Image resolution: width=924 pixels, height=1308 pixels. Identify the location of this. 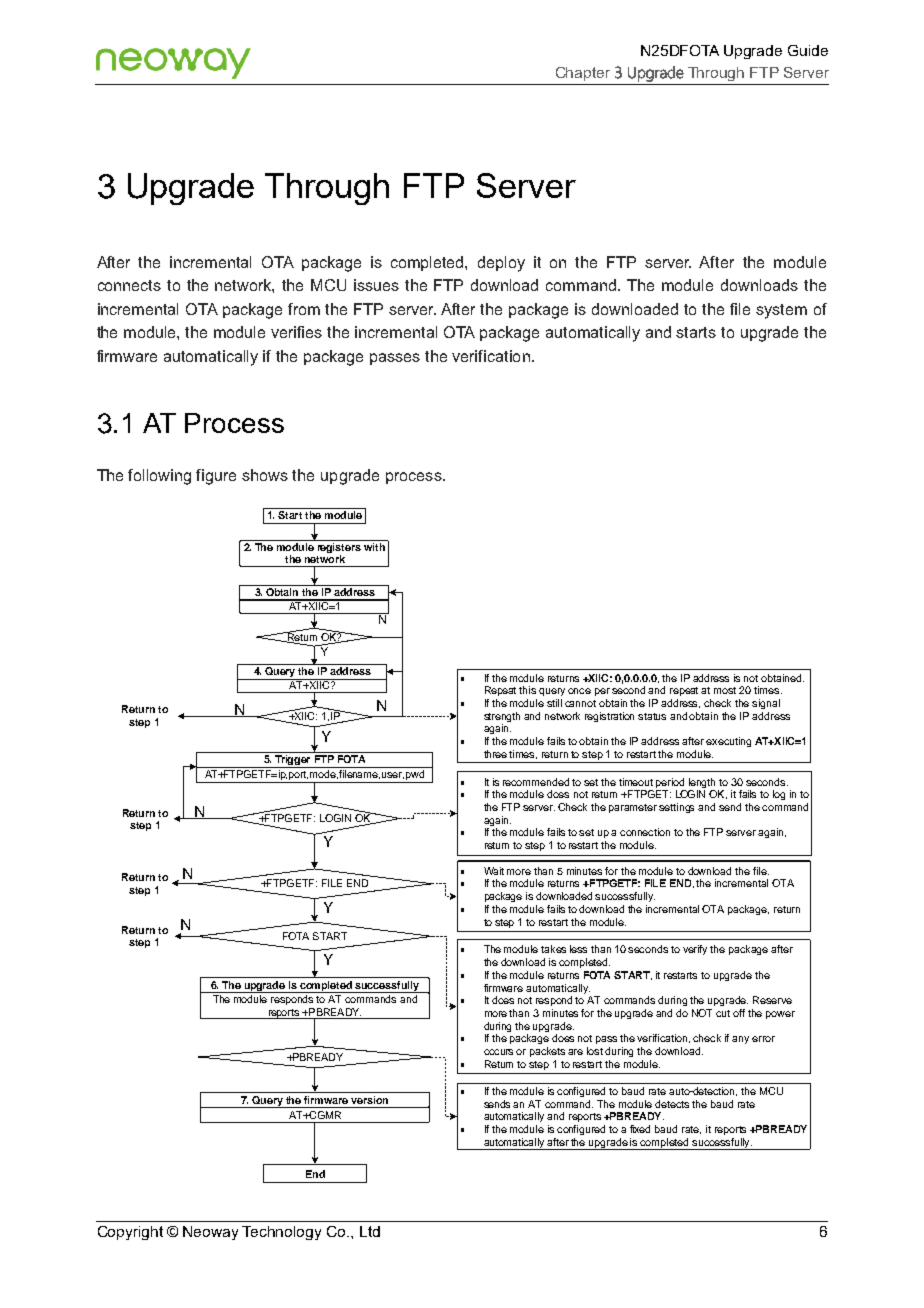
(527, 690).
